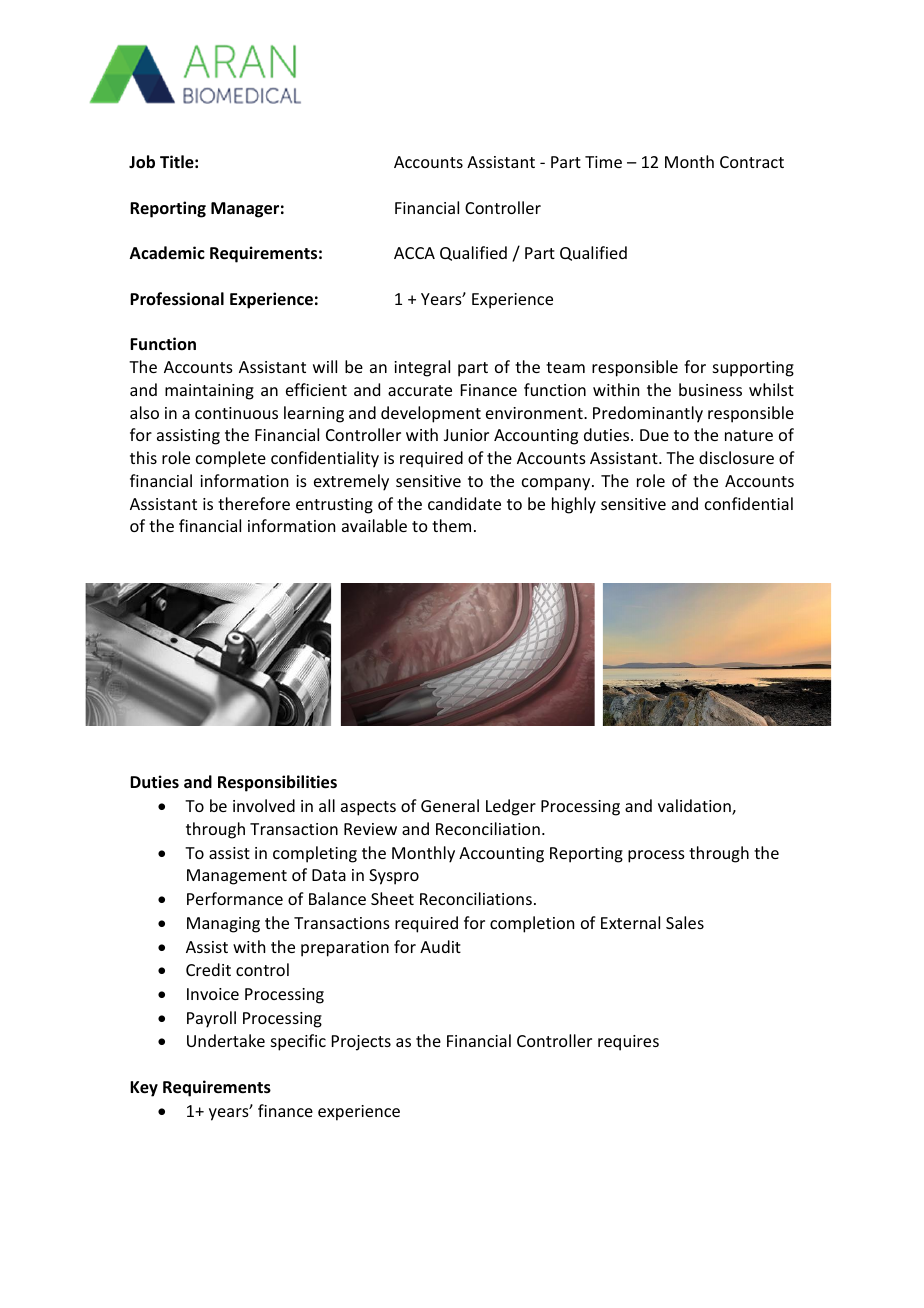 Image resolution: width=924 pixels, height=1308 pixels. I want to click on therefore, so click(254, 503).
